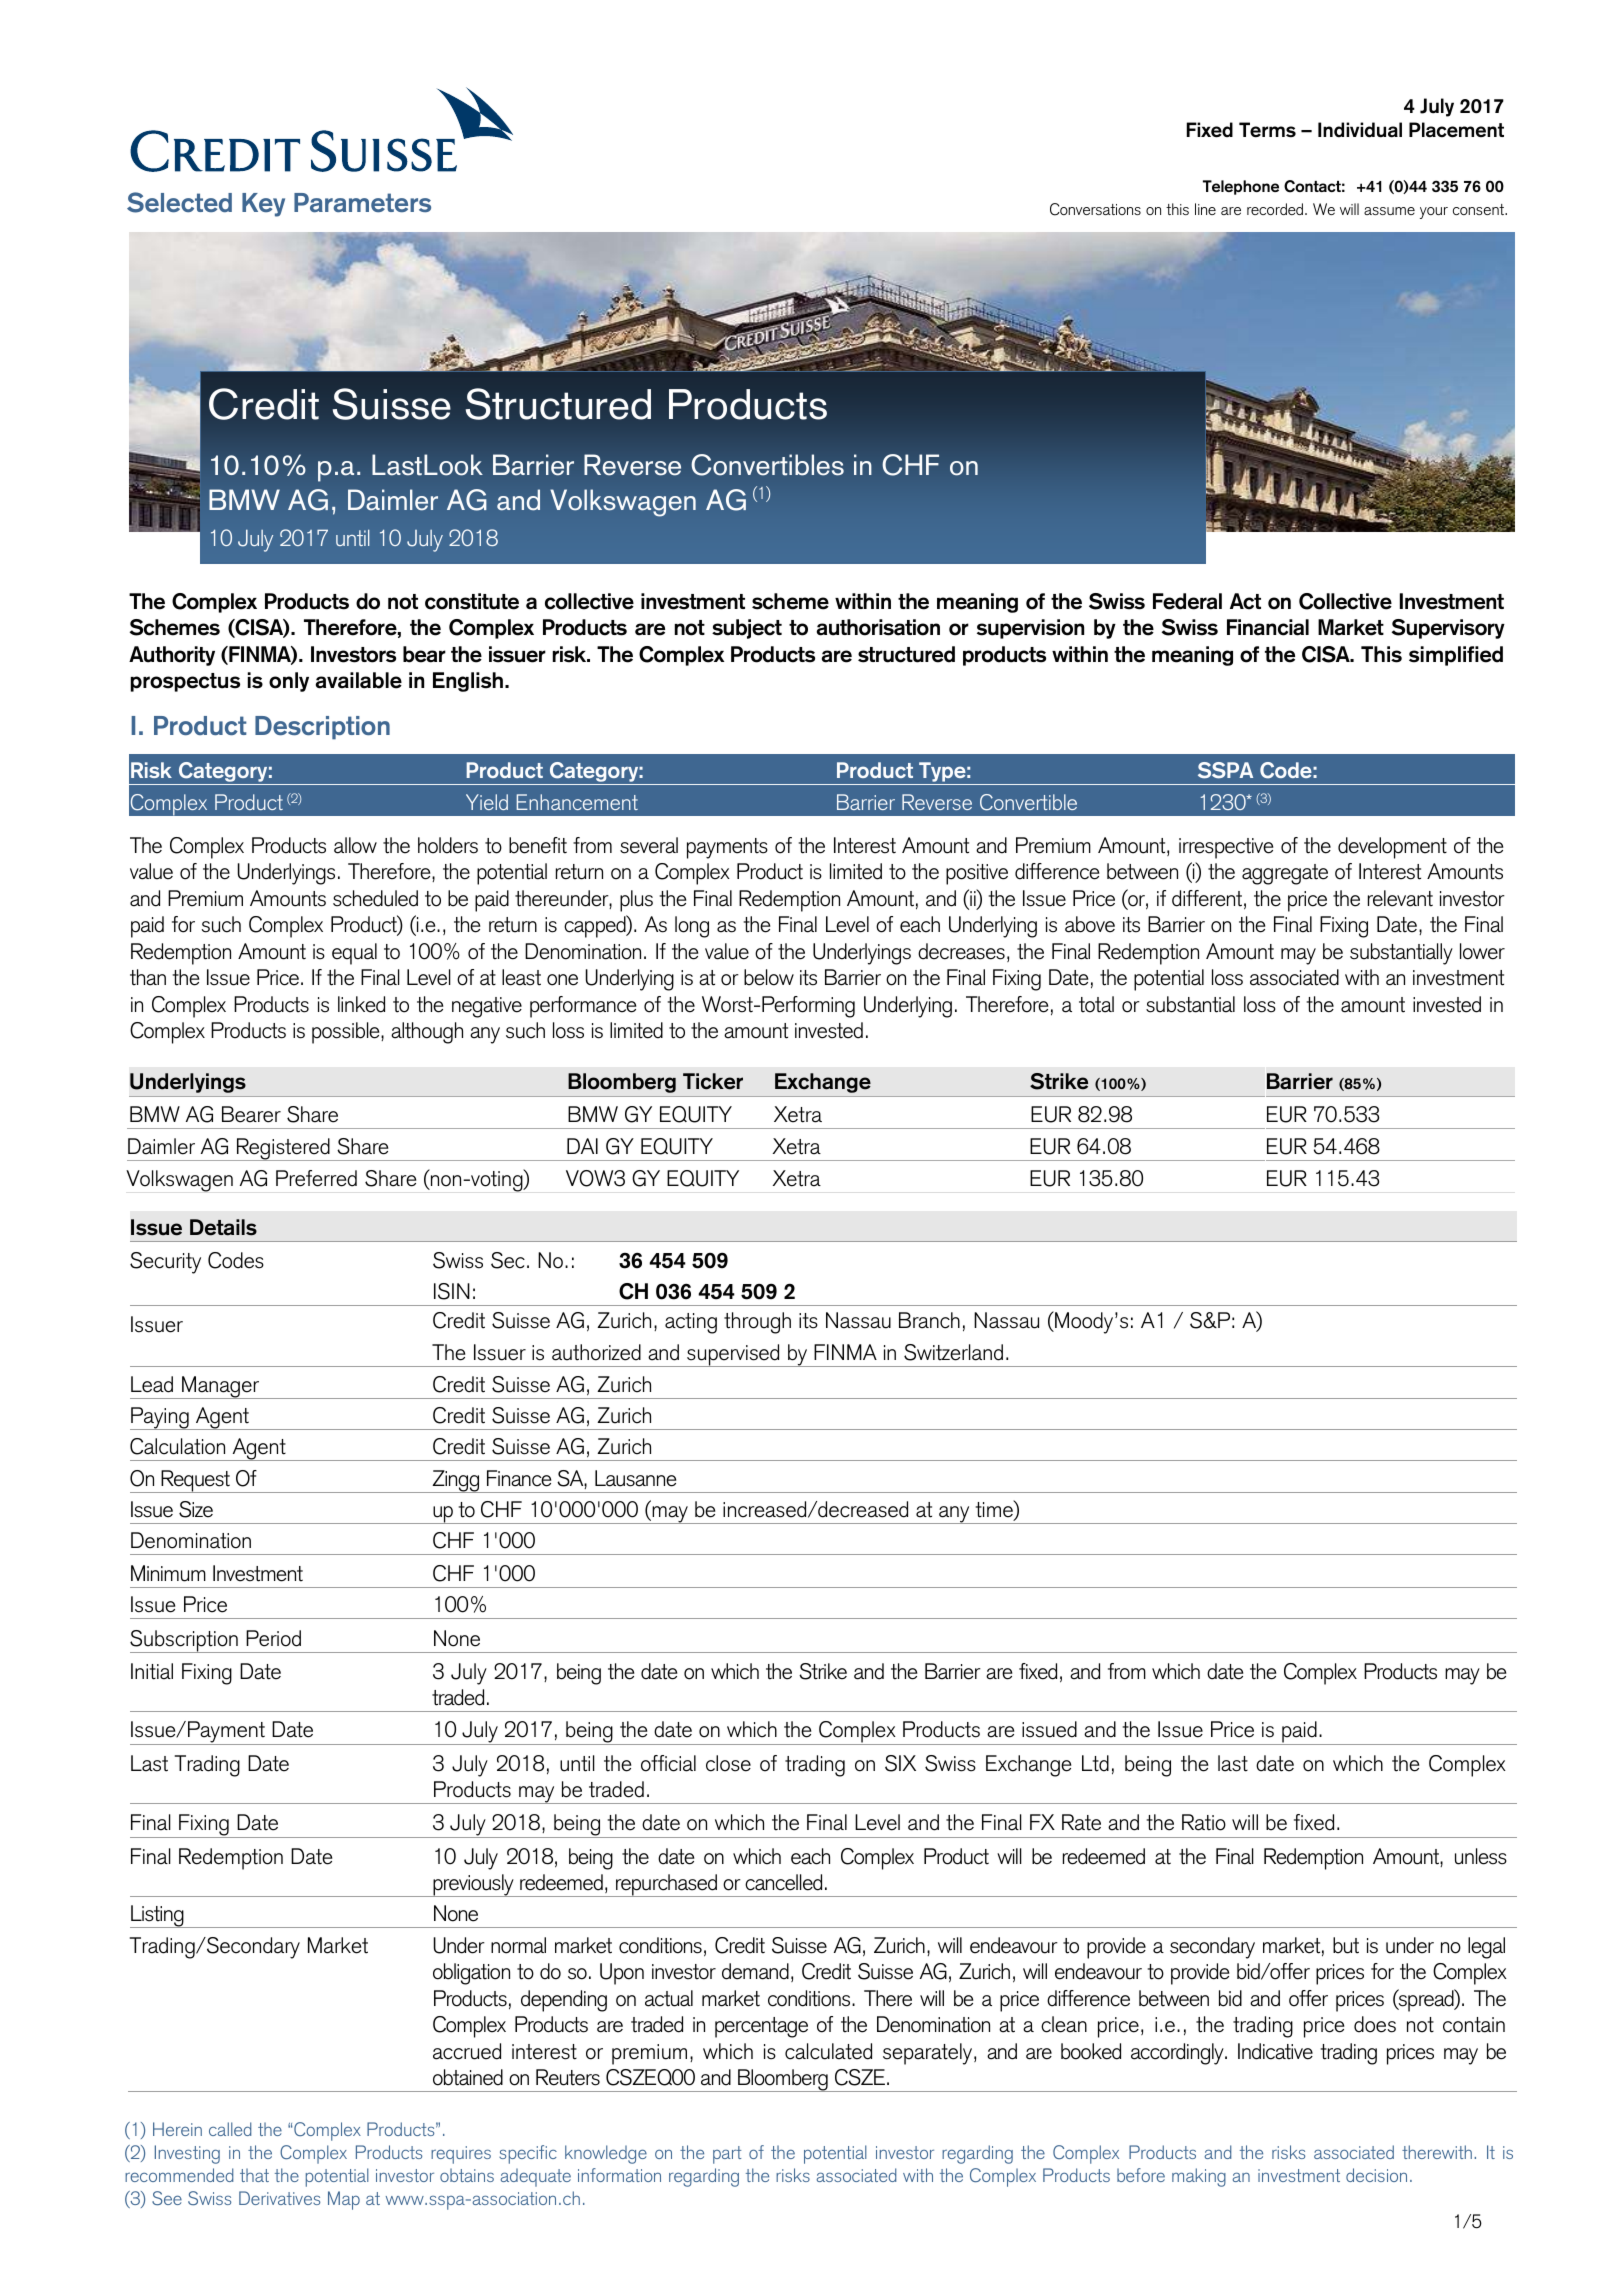 This screenshot has width=1610, height=2277. Describe the element at coordinates (878, 627) in the screenshot. I see `authorisation` at that location.
